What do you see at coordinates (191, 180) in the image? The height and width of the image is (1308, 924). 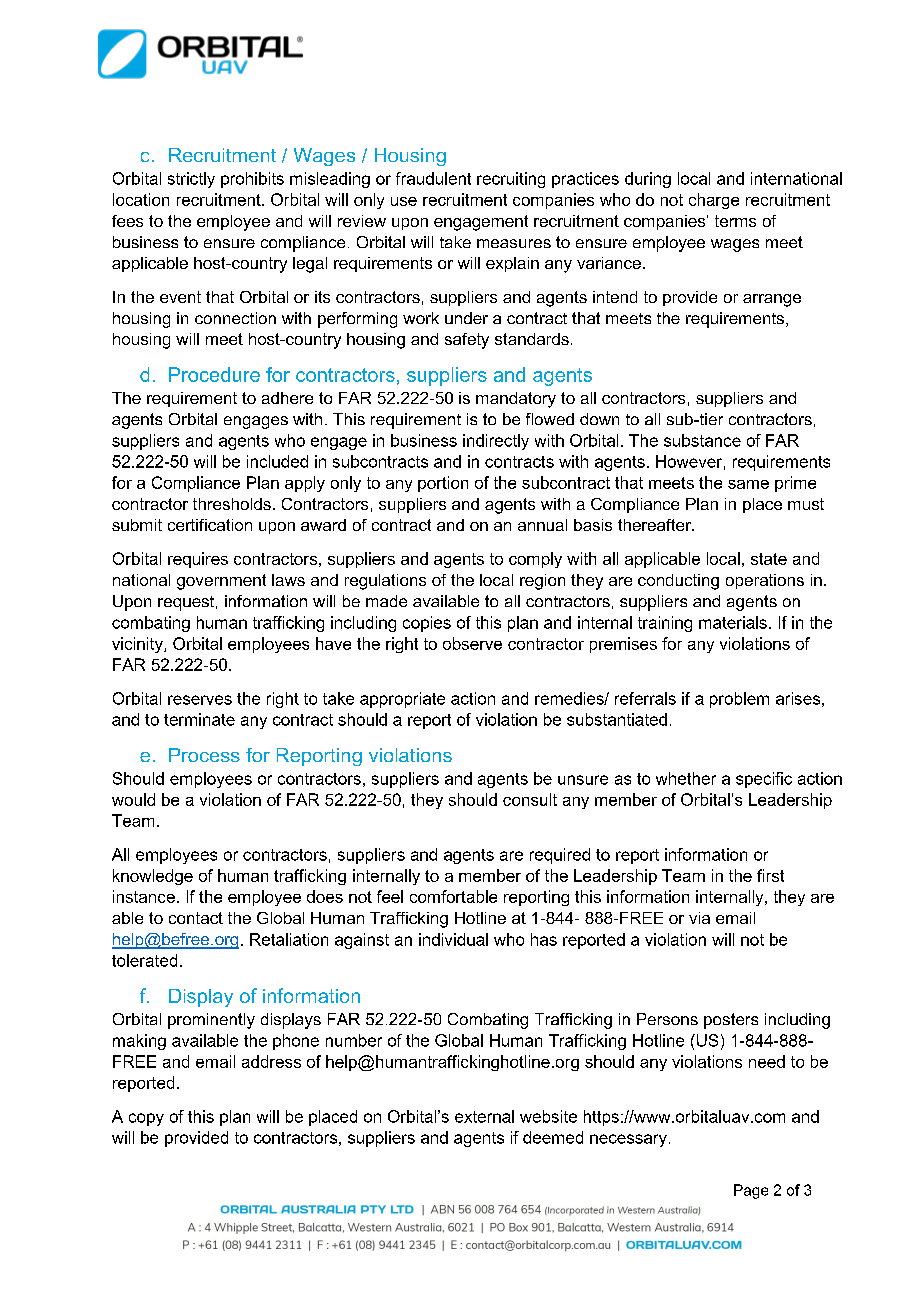 I see `strictly` at bounding box center [191, 180].
